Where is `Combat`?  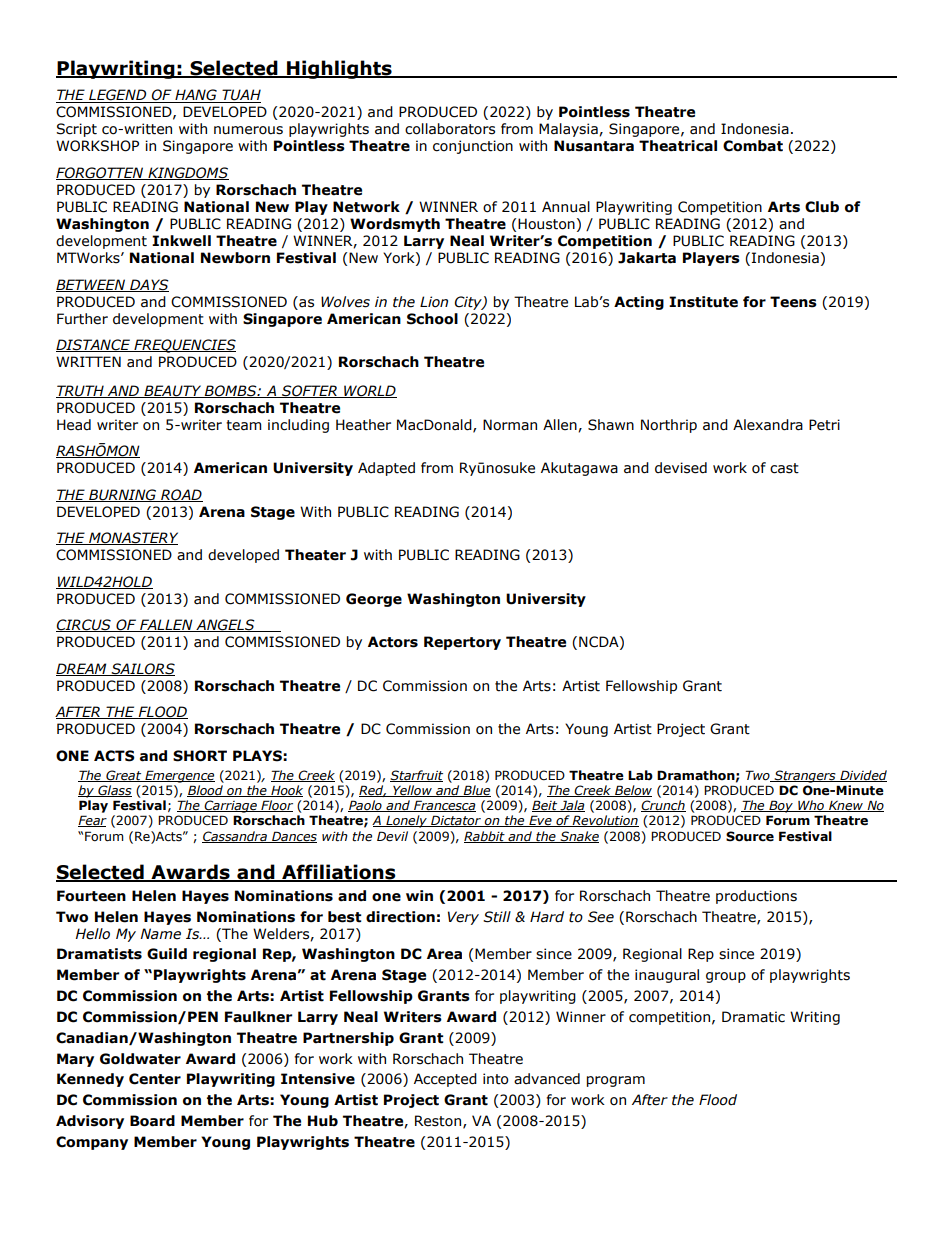 Combat is located at coordinates (753, 146).
